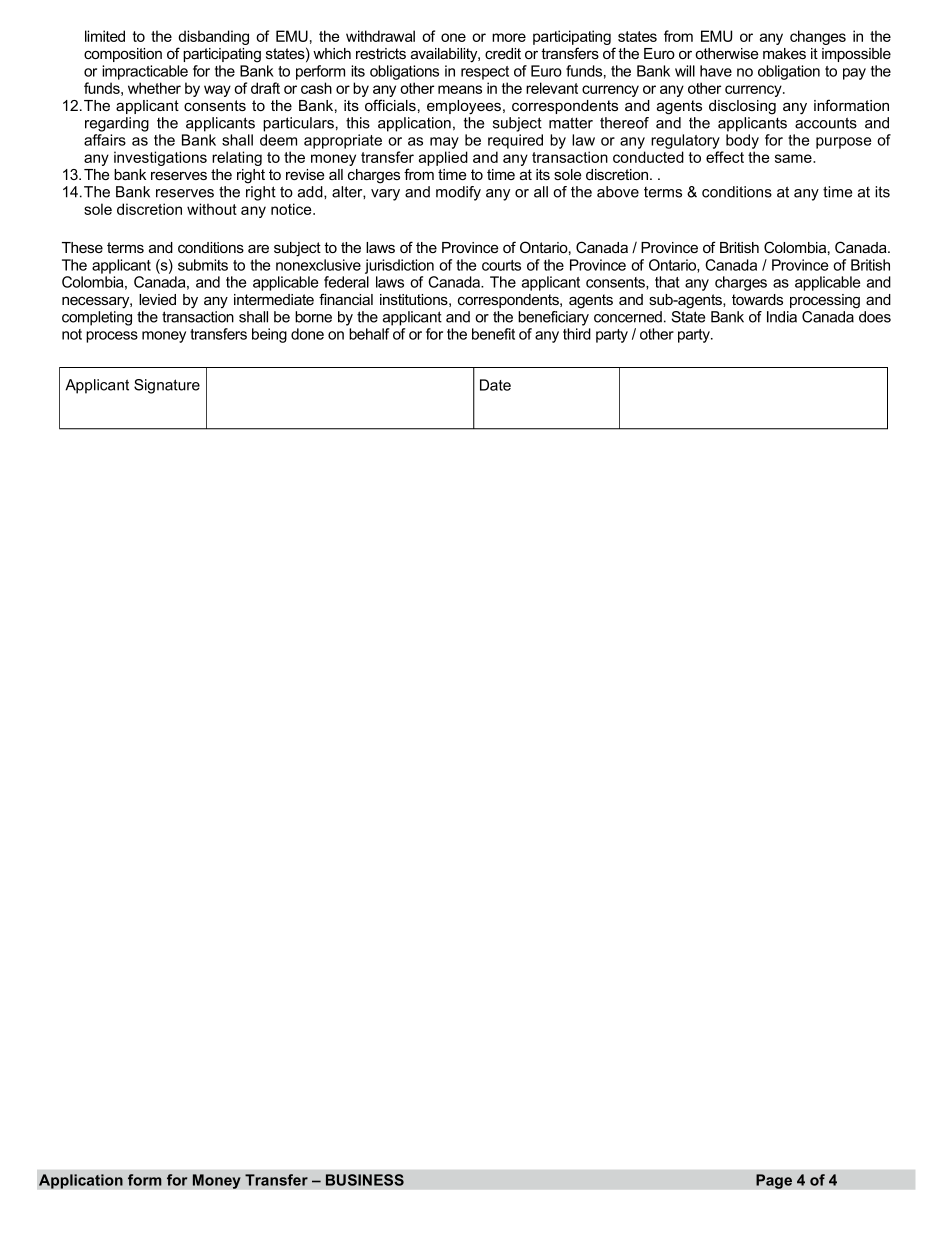 The width and height of the screenshot is (952, 1233). Describe the element at coordinates (774, 1181) in the screenshot. I see `Page` at that location.
